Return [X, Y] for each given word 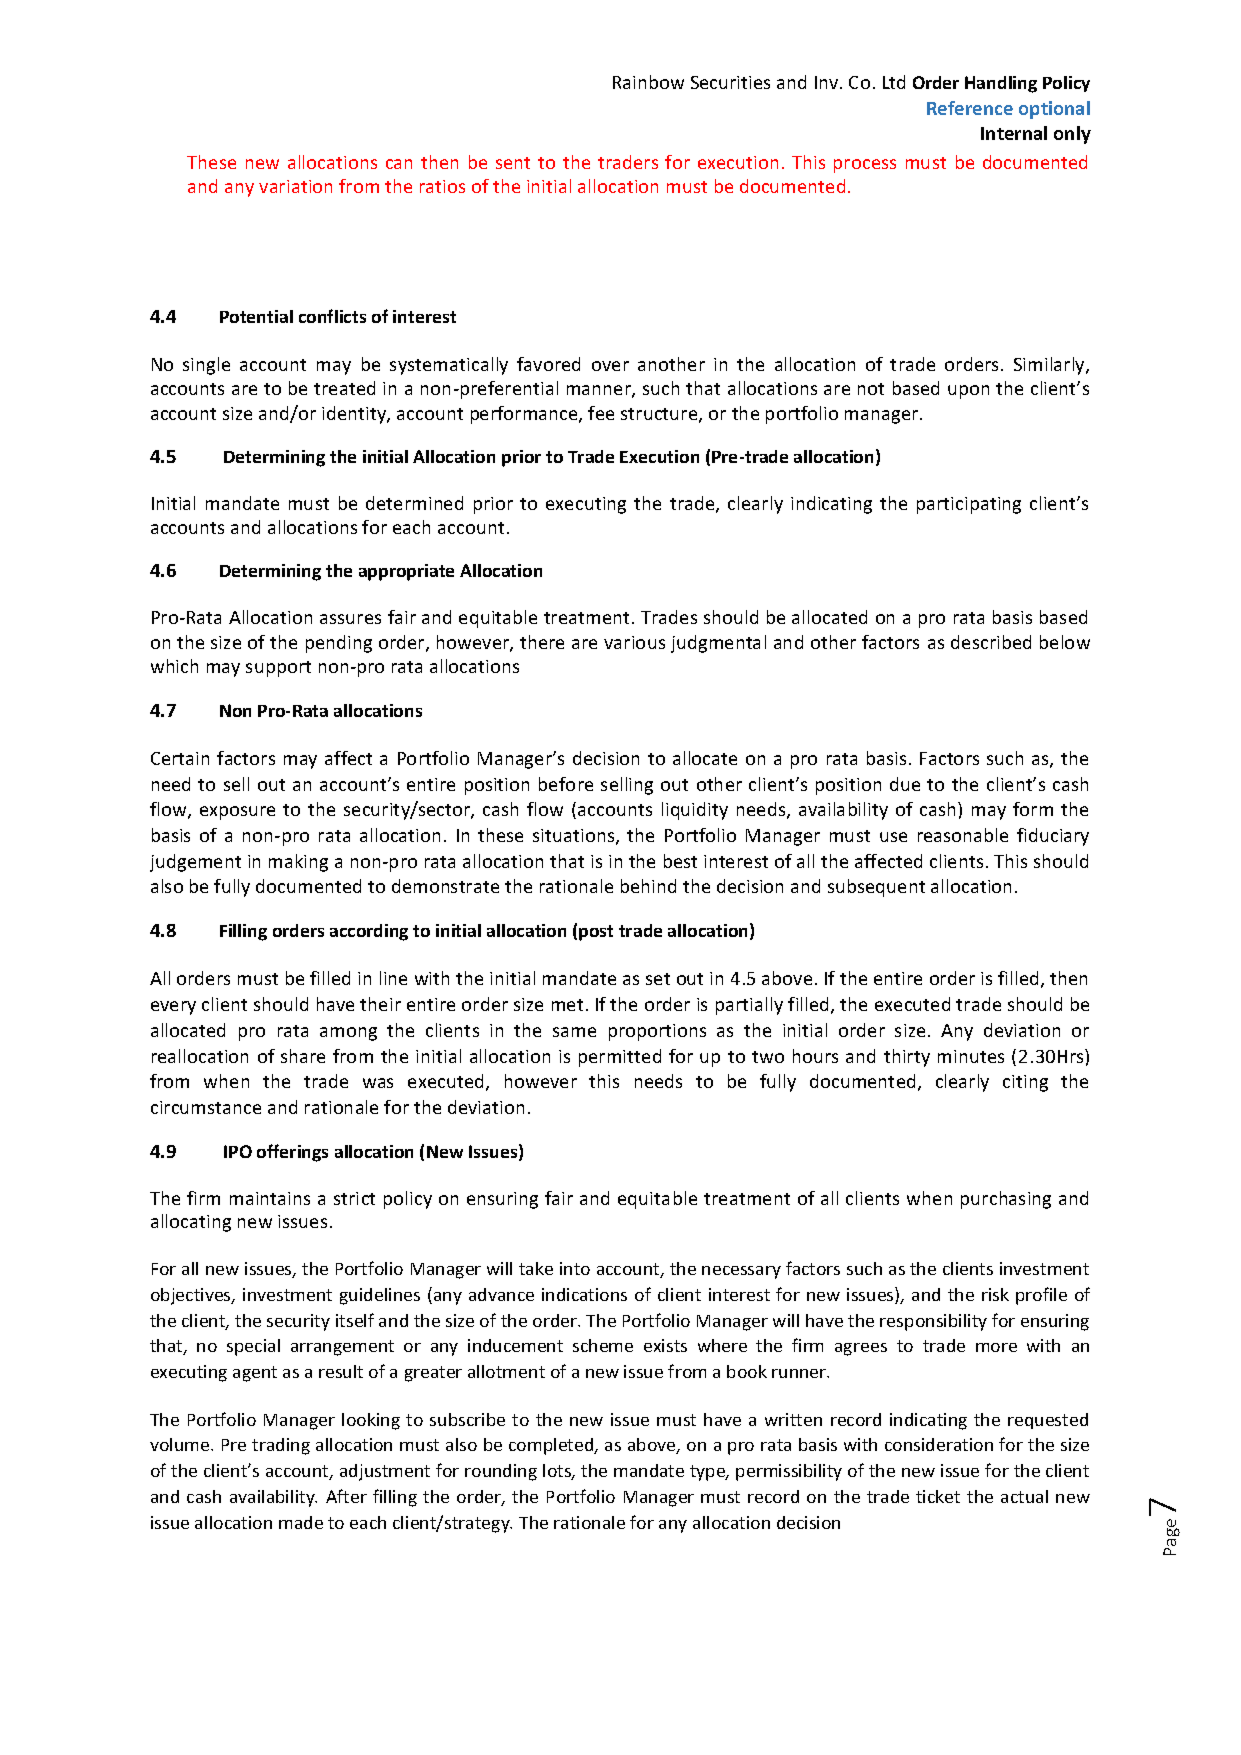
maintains [270, 1198]
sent [513, 163]
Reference [970, 108]
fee [601, 413]
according [369, 932]
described [991, 642]
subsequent [876, 888]
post [596, 933]
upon [968, 392]
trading [281, 1446]
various [634, 642]
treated [344, 388]
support [278, 669]
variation [295, 186]
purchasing [1006, 1200]
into [575, 1268]
